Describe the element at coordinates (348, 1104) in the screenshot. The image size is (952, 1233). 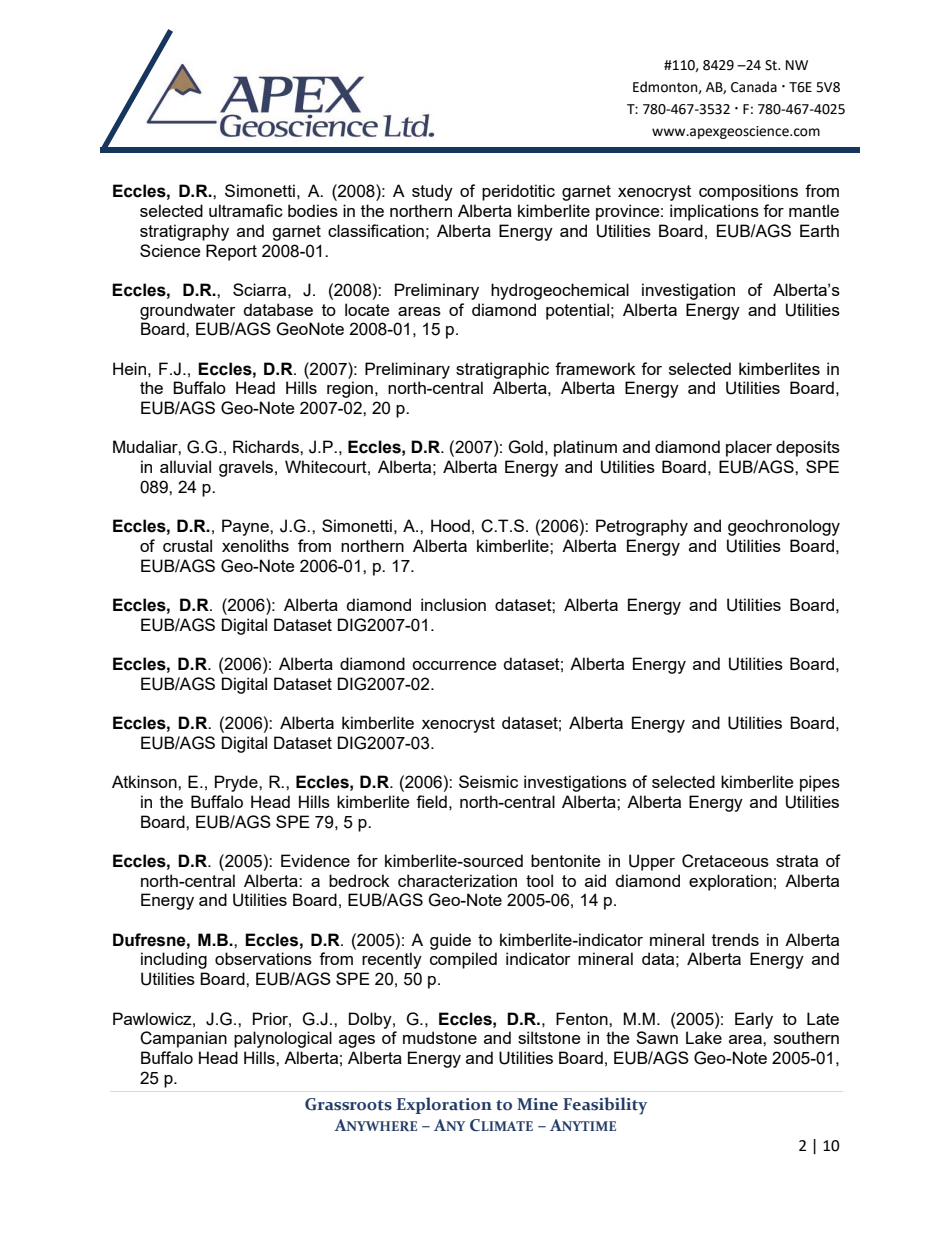
I see `Grassroots` at that location.
